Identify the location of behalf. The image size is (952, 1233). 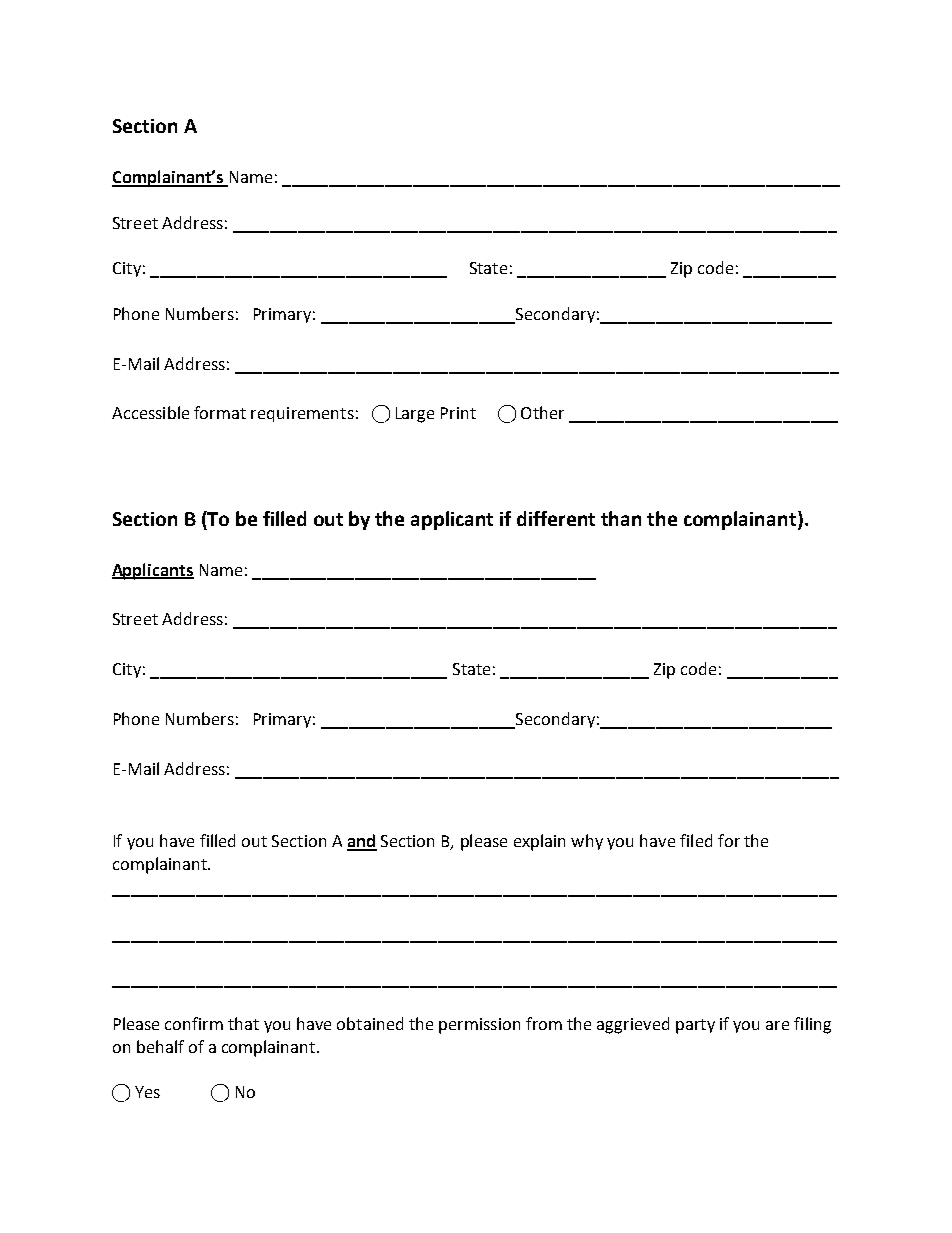
(160, 1046).
